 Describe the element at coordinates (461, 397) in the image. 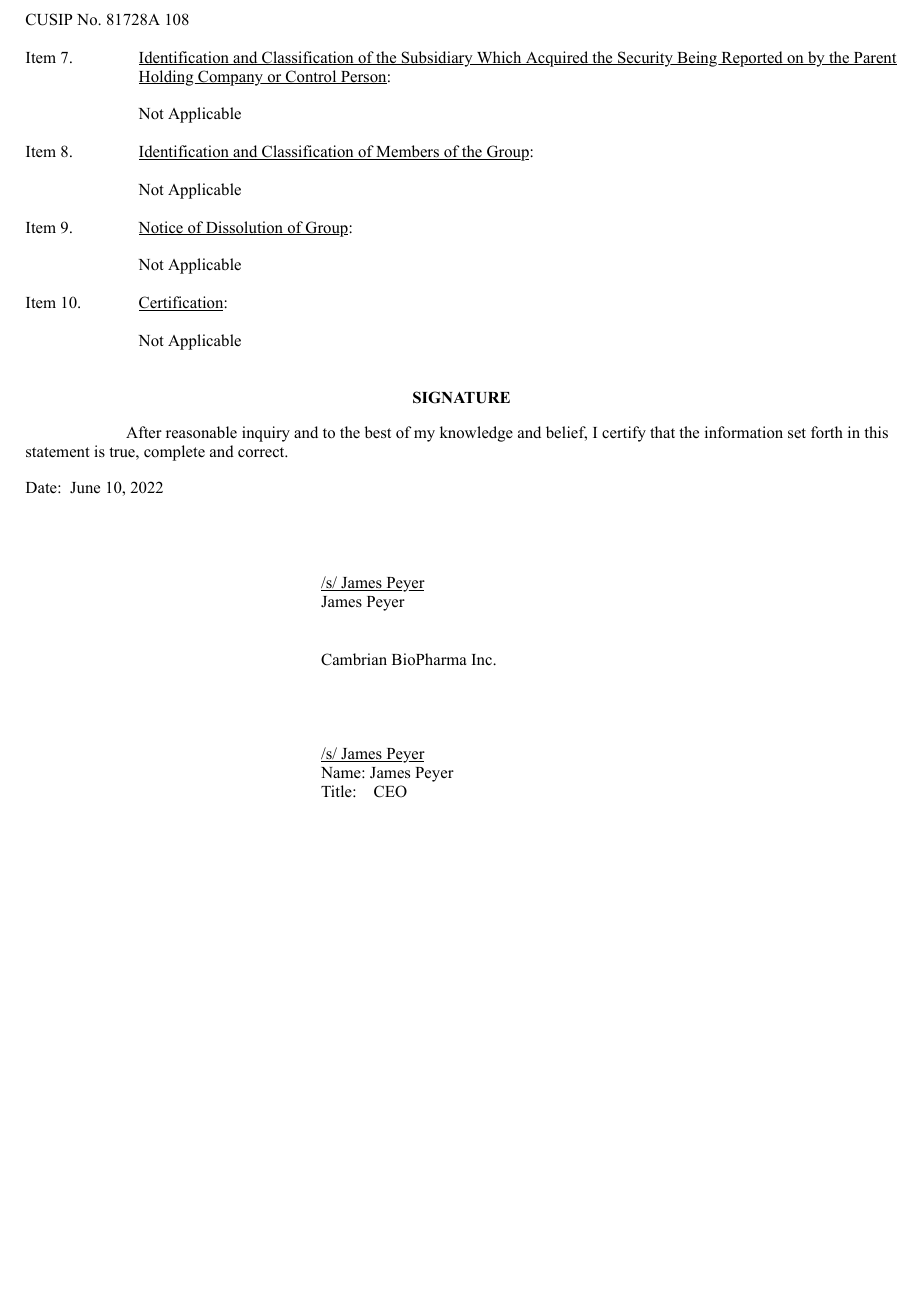

I see `SIGNATURE` at that location.
